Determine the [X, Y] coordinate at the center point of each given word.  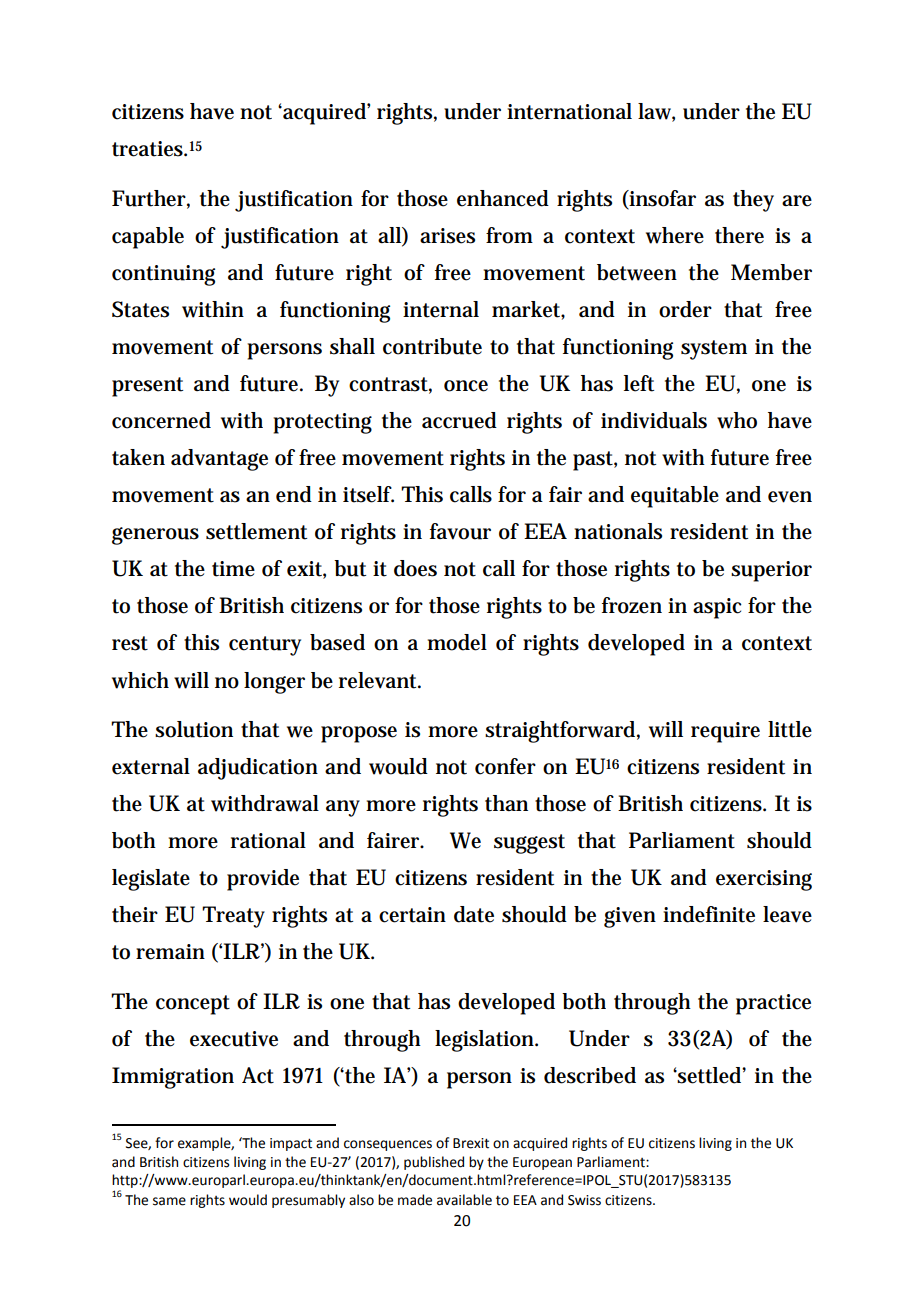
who [737, 420]
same [169, 1201]
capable [148, 238]
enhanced [503, 198]
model [457, 642]
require [725, 732]
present [147, 387]
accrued [459, 420]
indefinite [709, 914]
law [656, 112]
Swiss [584, 1200]
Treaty [233, 917]
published [434, 1163]
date [474, 914]
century [265, 646]
